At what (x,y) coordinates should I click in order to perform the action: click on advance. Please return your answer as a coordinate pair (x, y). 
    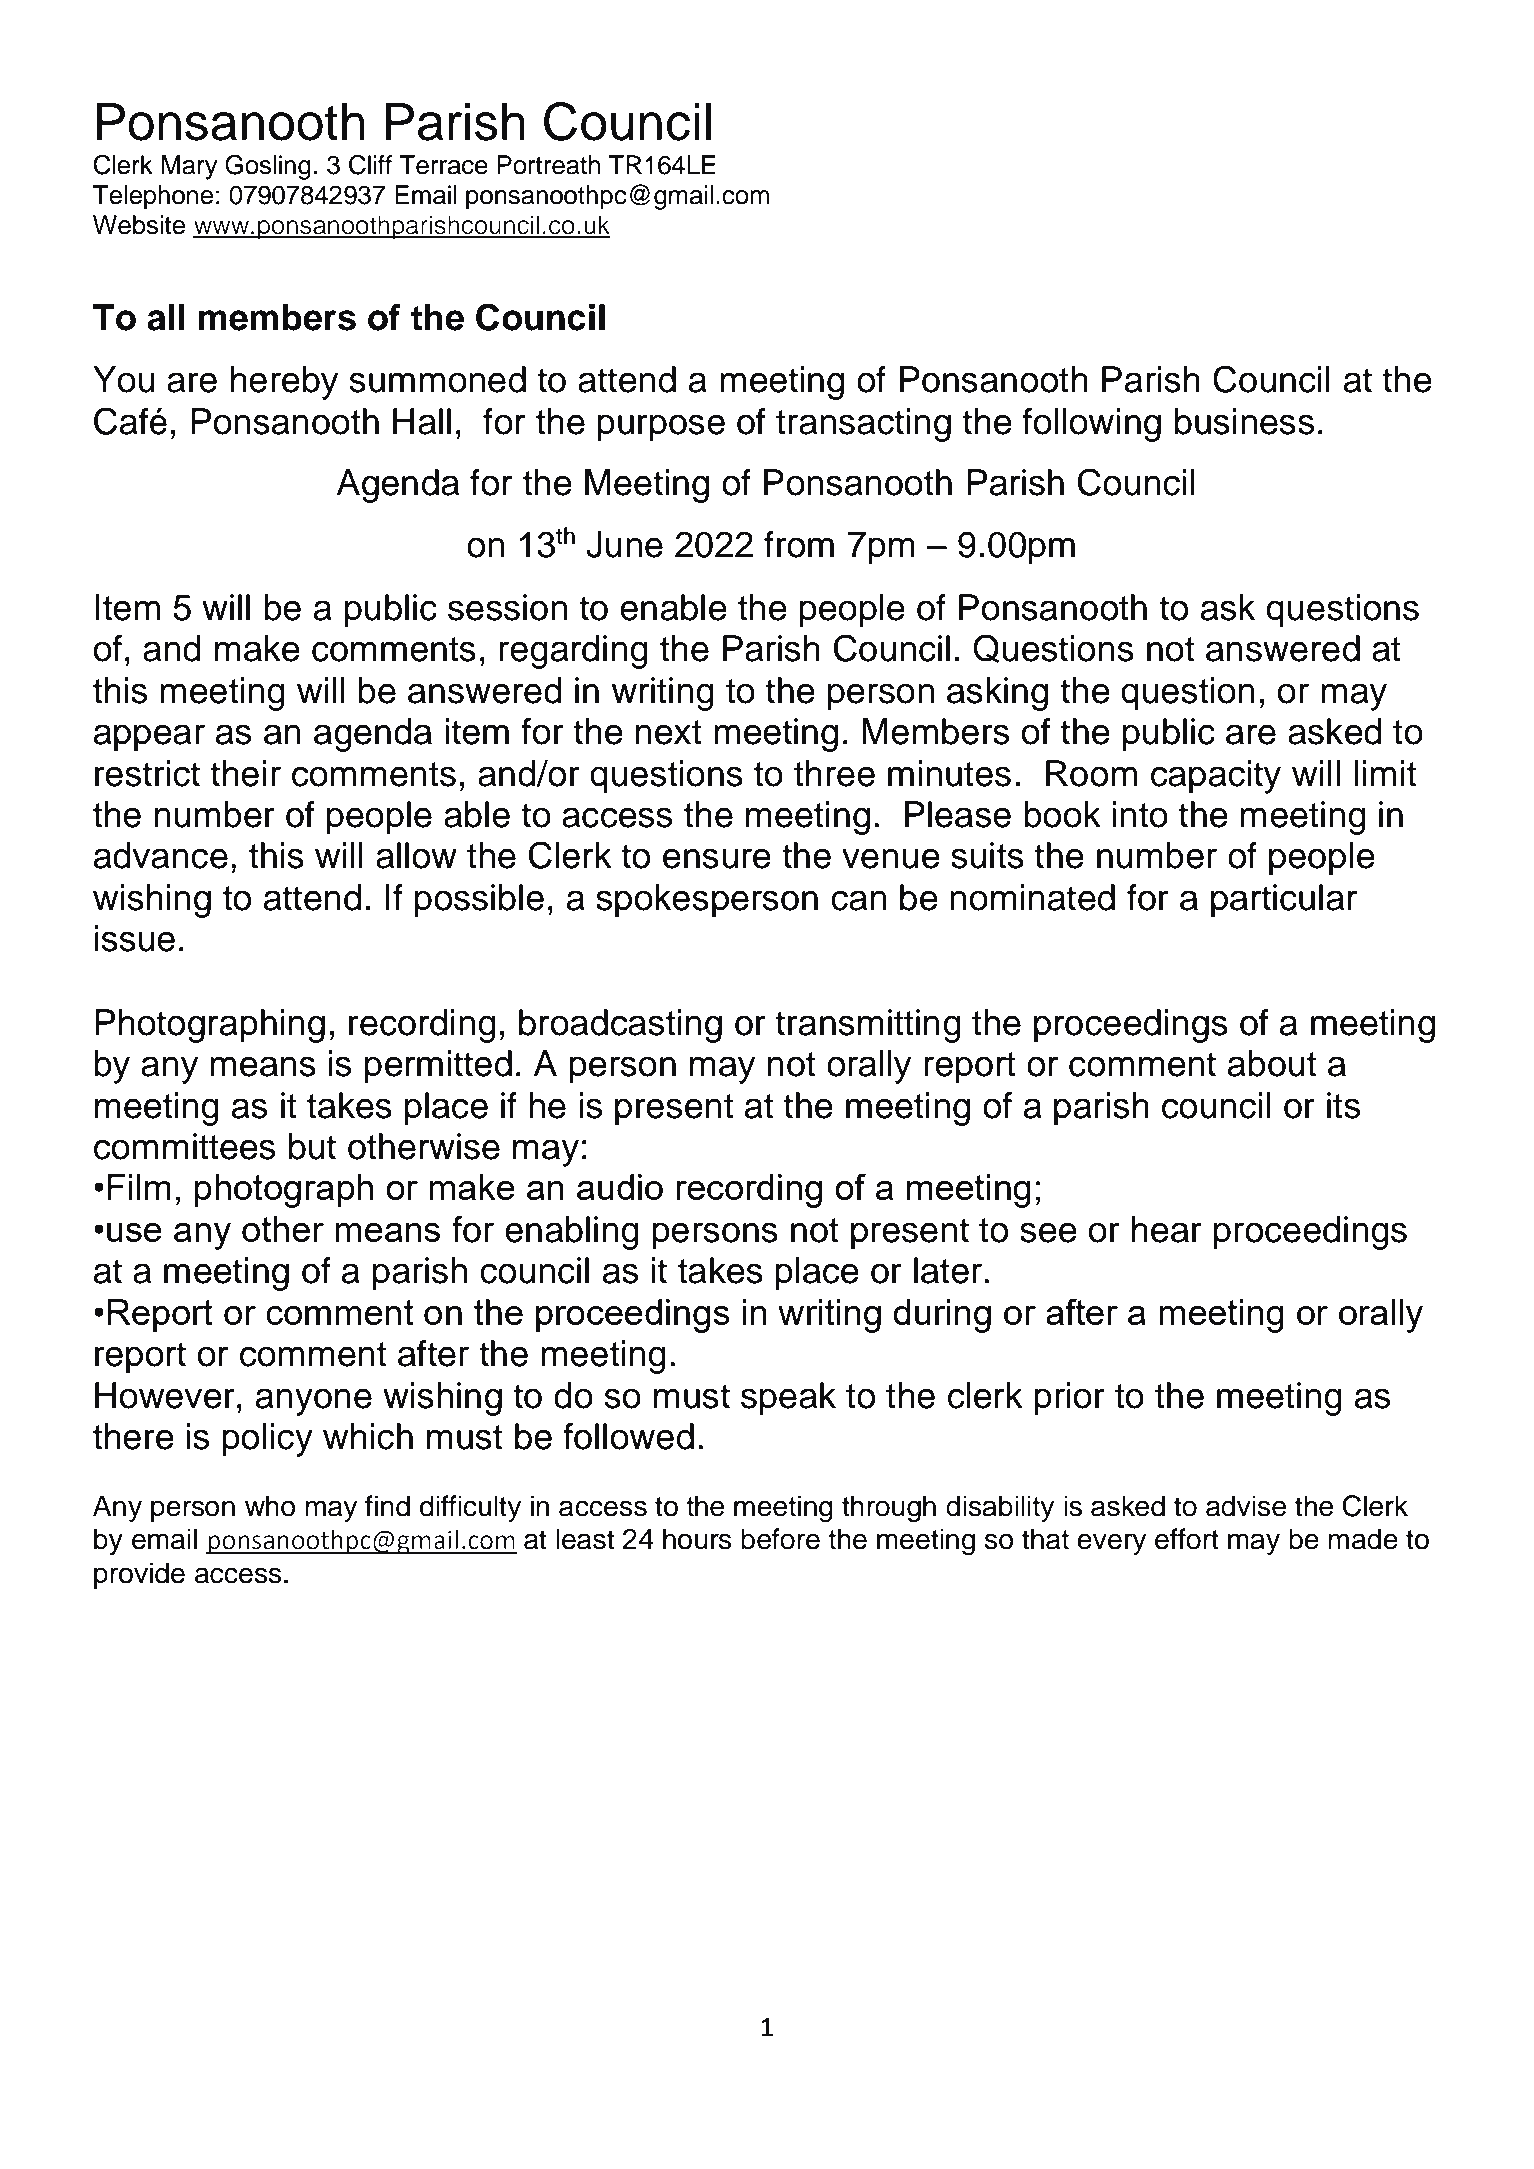
    Looking at the image, I should click on (161, 855).
